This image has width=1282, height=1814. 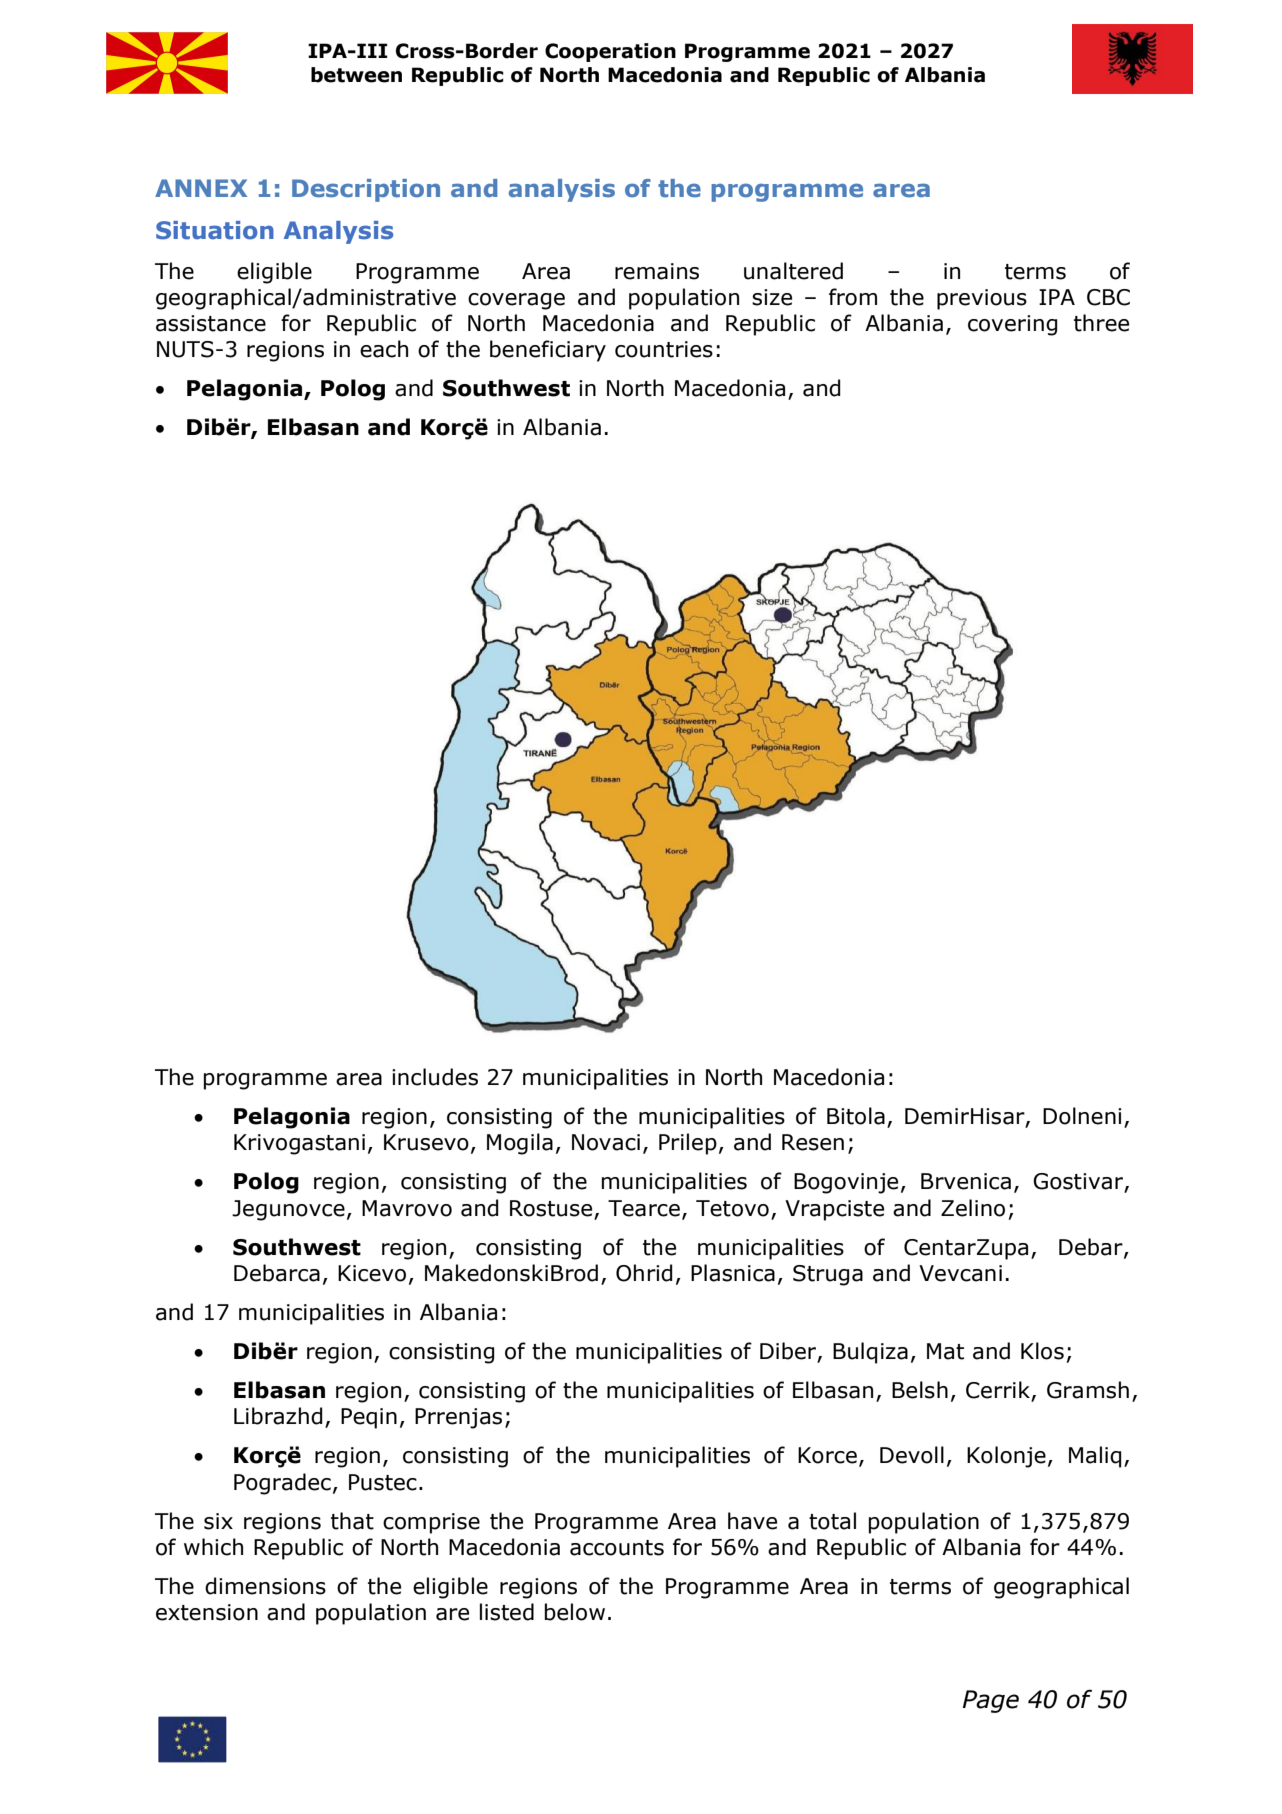 What do you see at coordinates (945, 1351) in the image?
I see `Mat` at bounding box center [945, 1351].
